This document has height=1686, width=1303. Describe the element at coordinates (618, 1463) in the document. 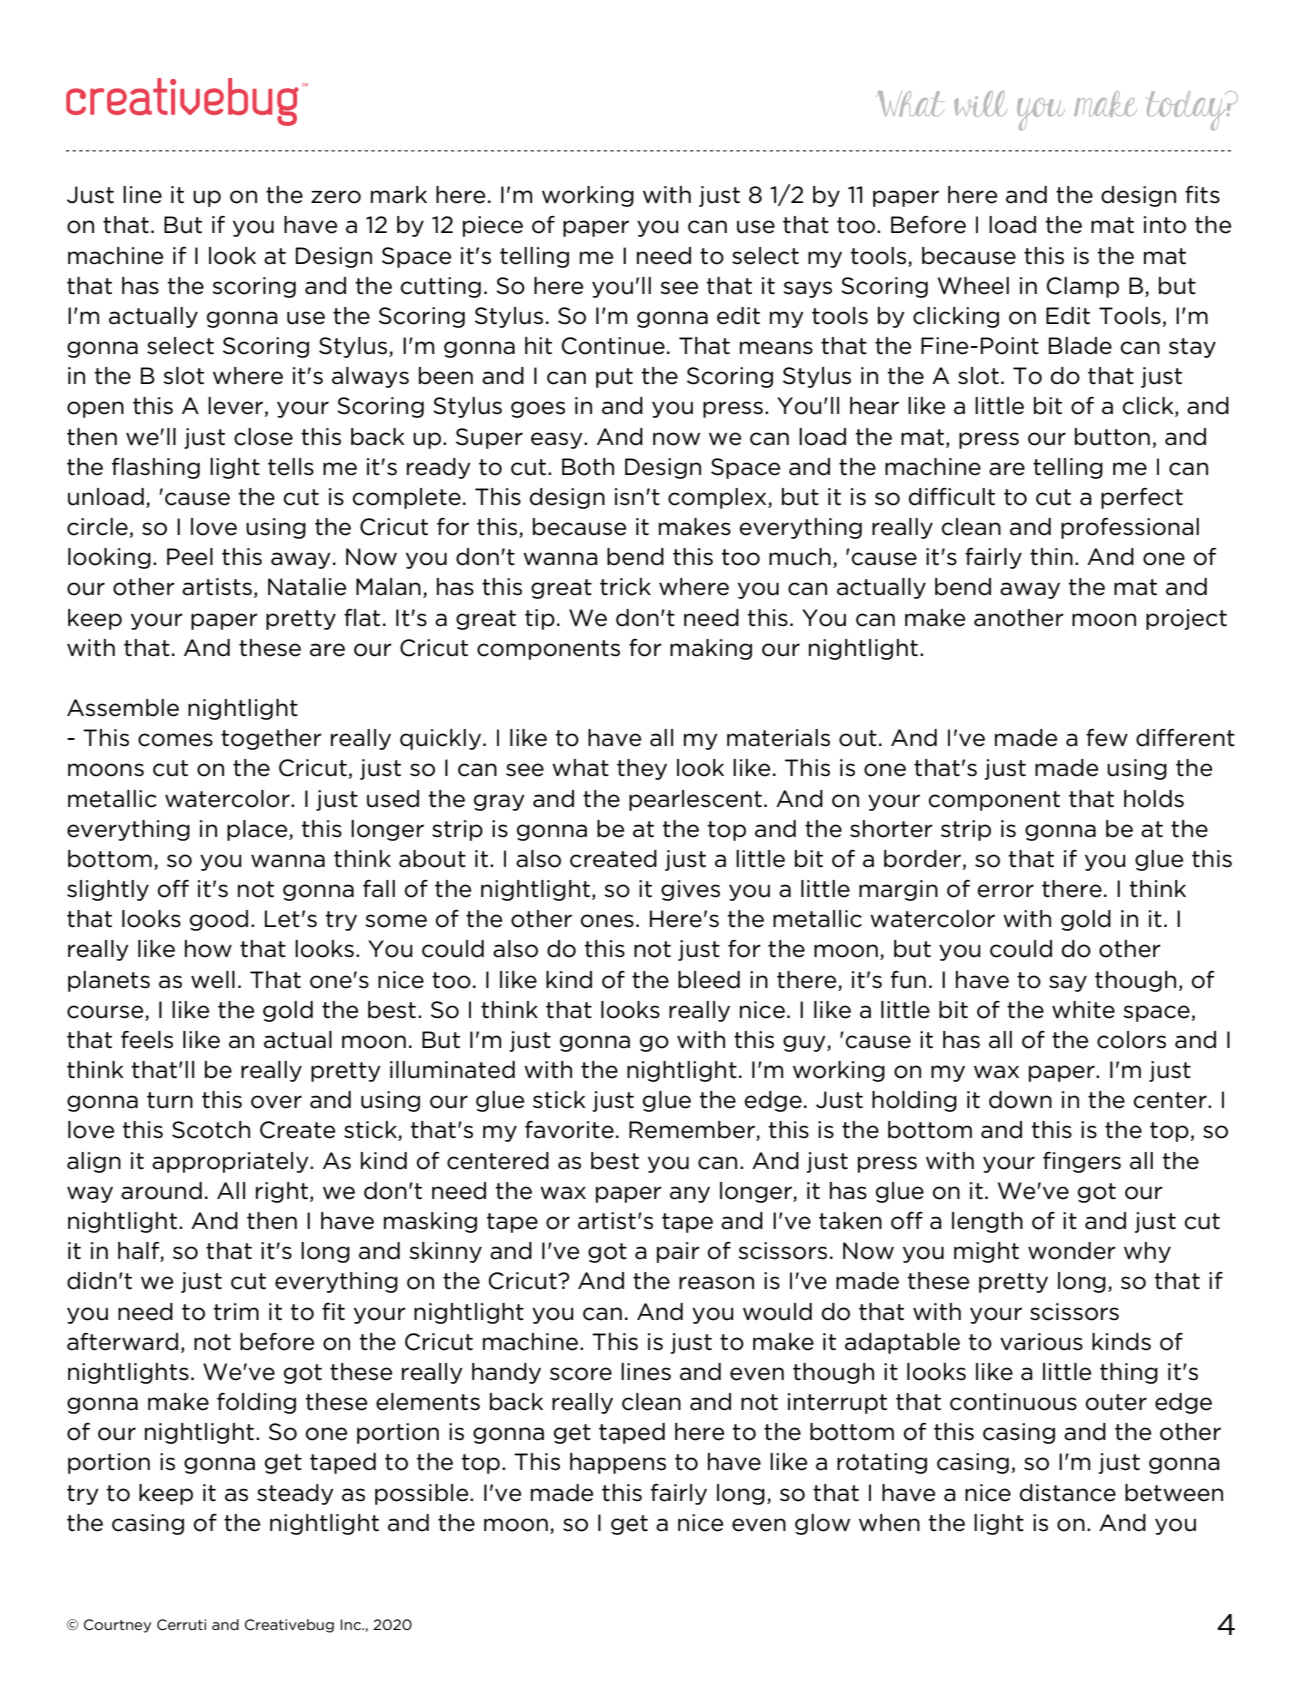

I see `happens` at that location.
